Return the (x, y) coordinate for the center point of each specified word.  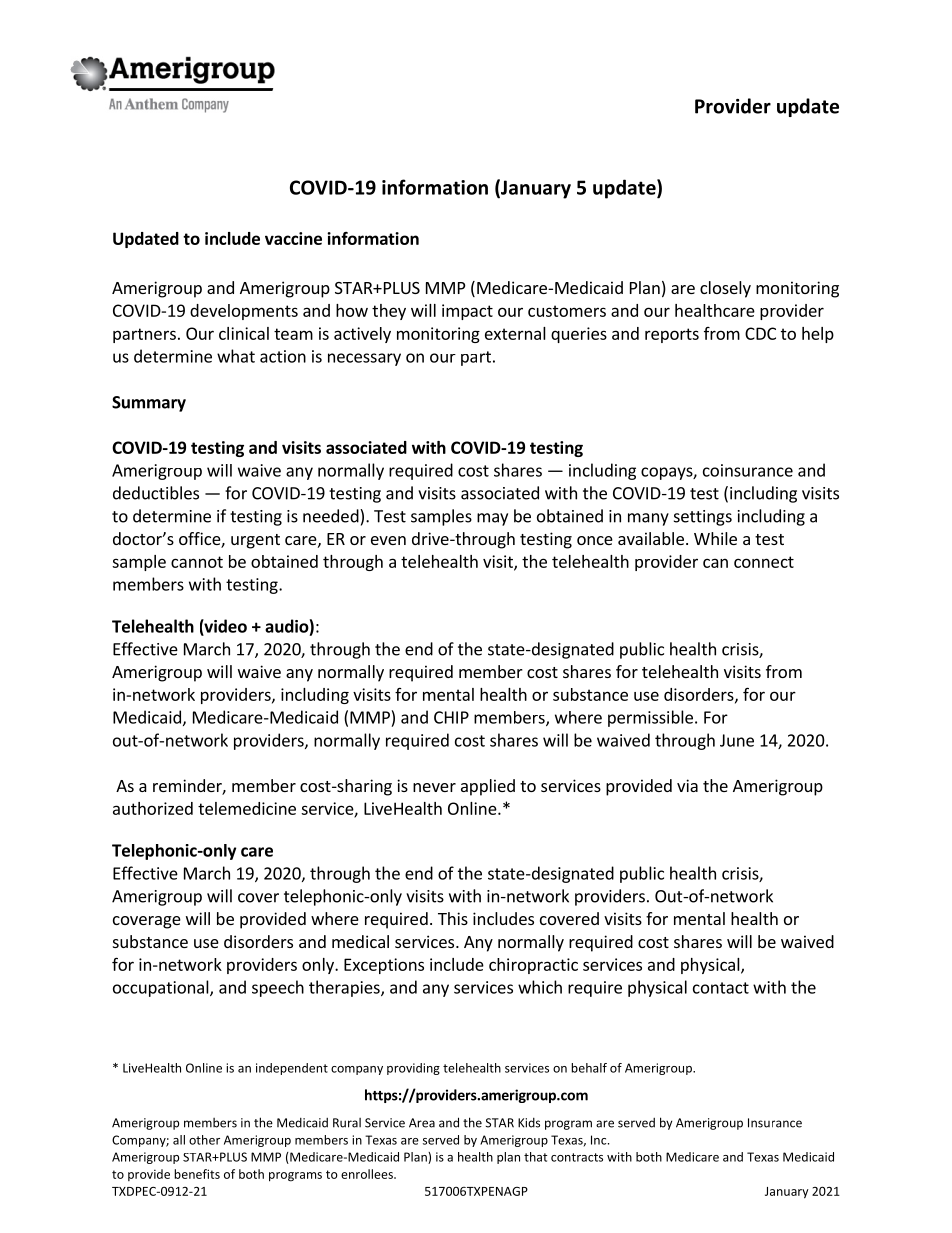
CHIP (451, 717)
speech (278, 988)
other (204, 1140)
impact (467, 312)
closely (725, 289)
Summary (149, 404)
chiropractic (533, 966)
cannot (197, 562)
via (687, 785)
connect (764, 562)
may (492, 519)
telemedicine (247, 808)
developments (244, 312)
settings (703, 518)
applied (488, 787)
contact (721, 988)
